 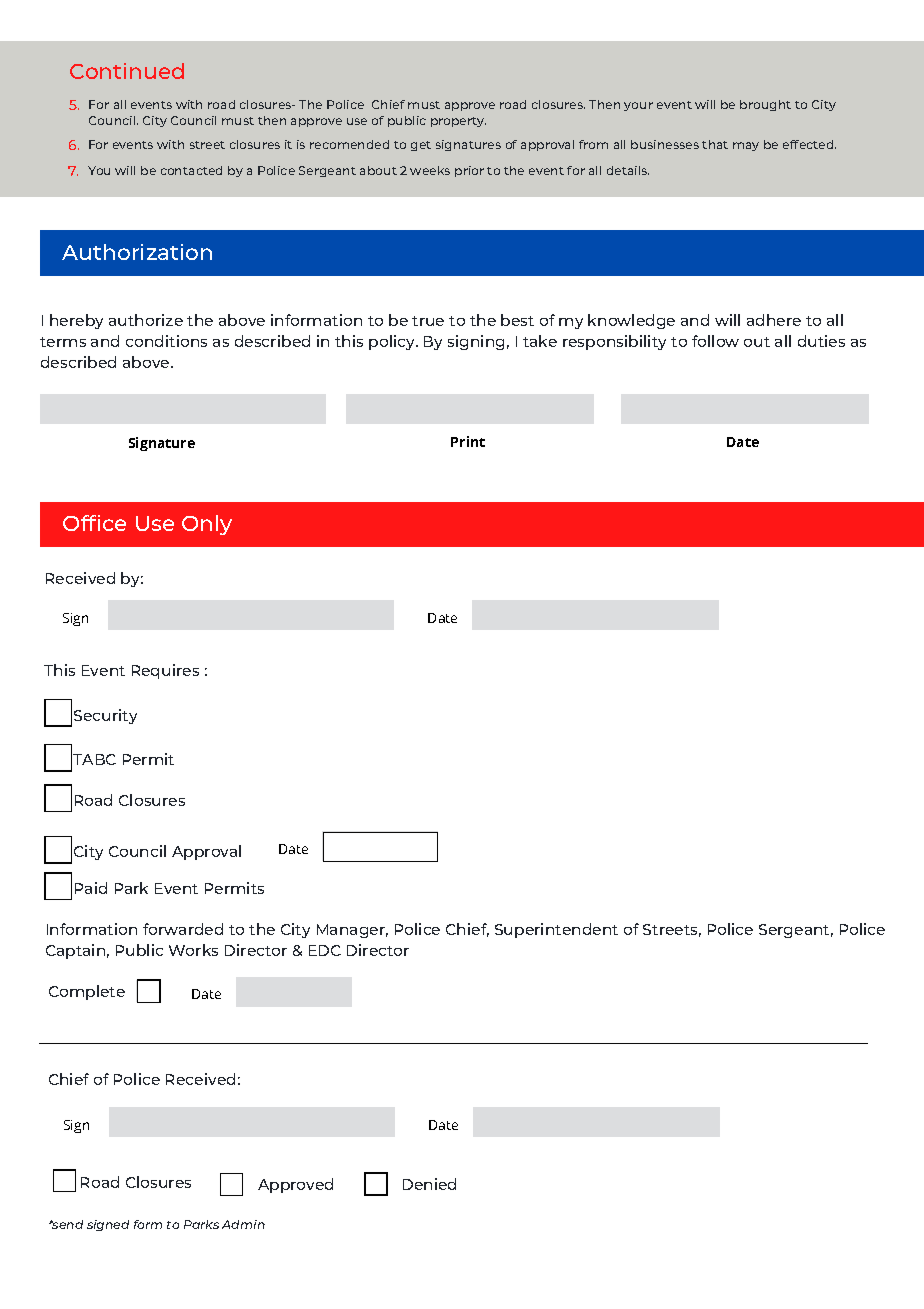 What do you see at coordinates (243, 1224) in the image?
I see `Admin` at bounding box center [243, 1224].
